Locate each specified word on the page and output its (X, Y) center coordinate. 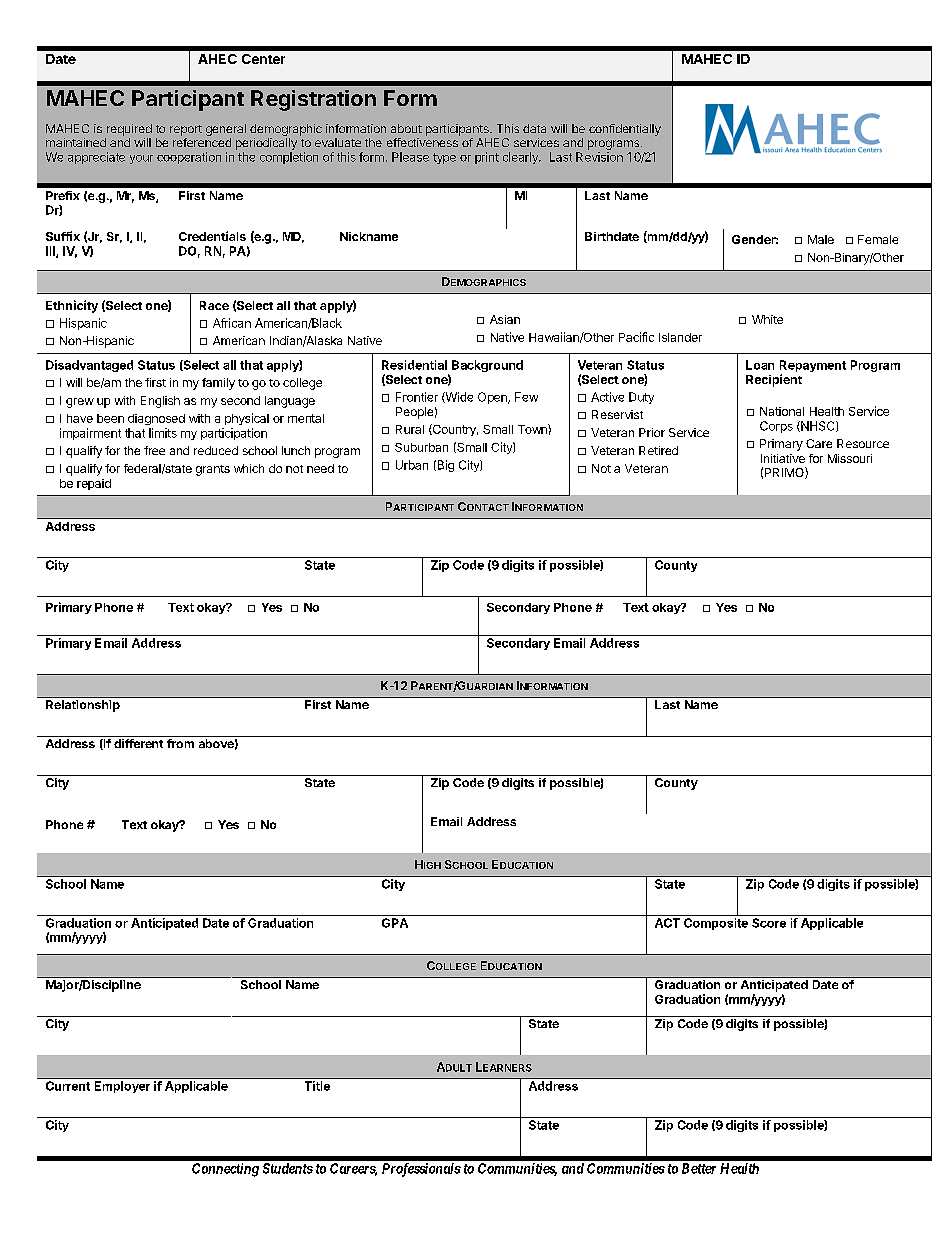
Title (317, 1086)
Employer (122, 1087)
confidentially (625, 130)
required (129, 130)
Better (699, 1168)
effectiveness (422, 142)
